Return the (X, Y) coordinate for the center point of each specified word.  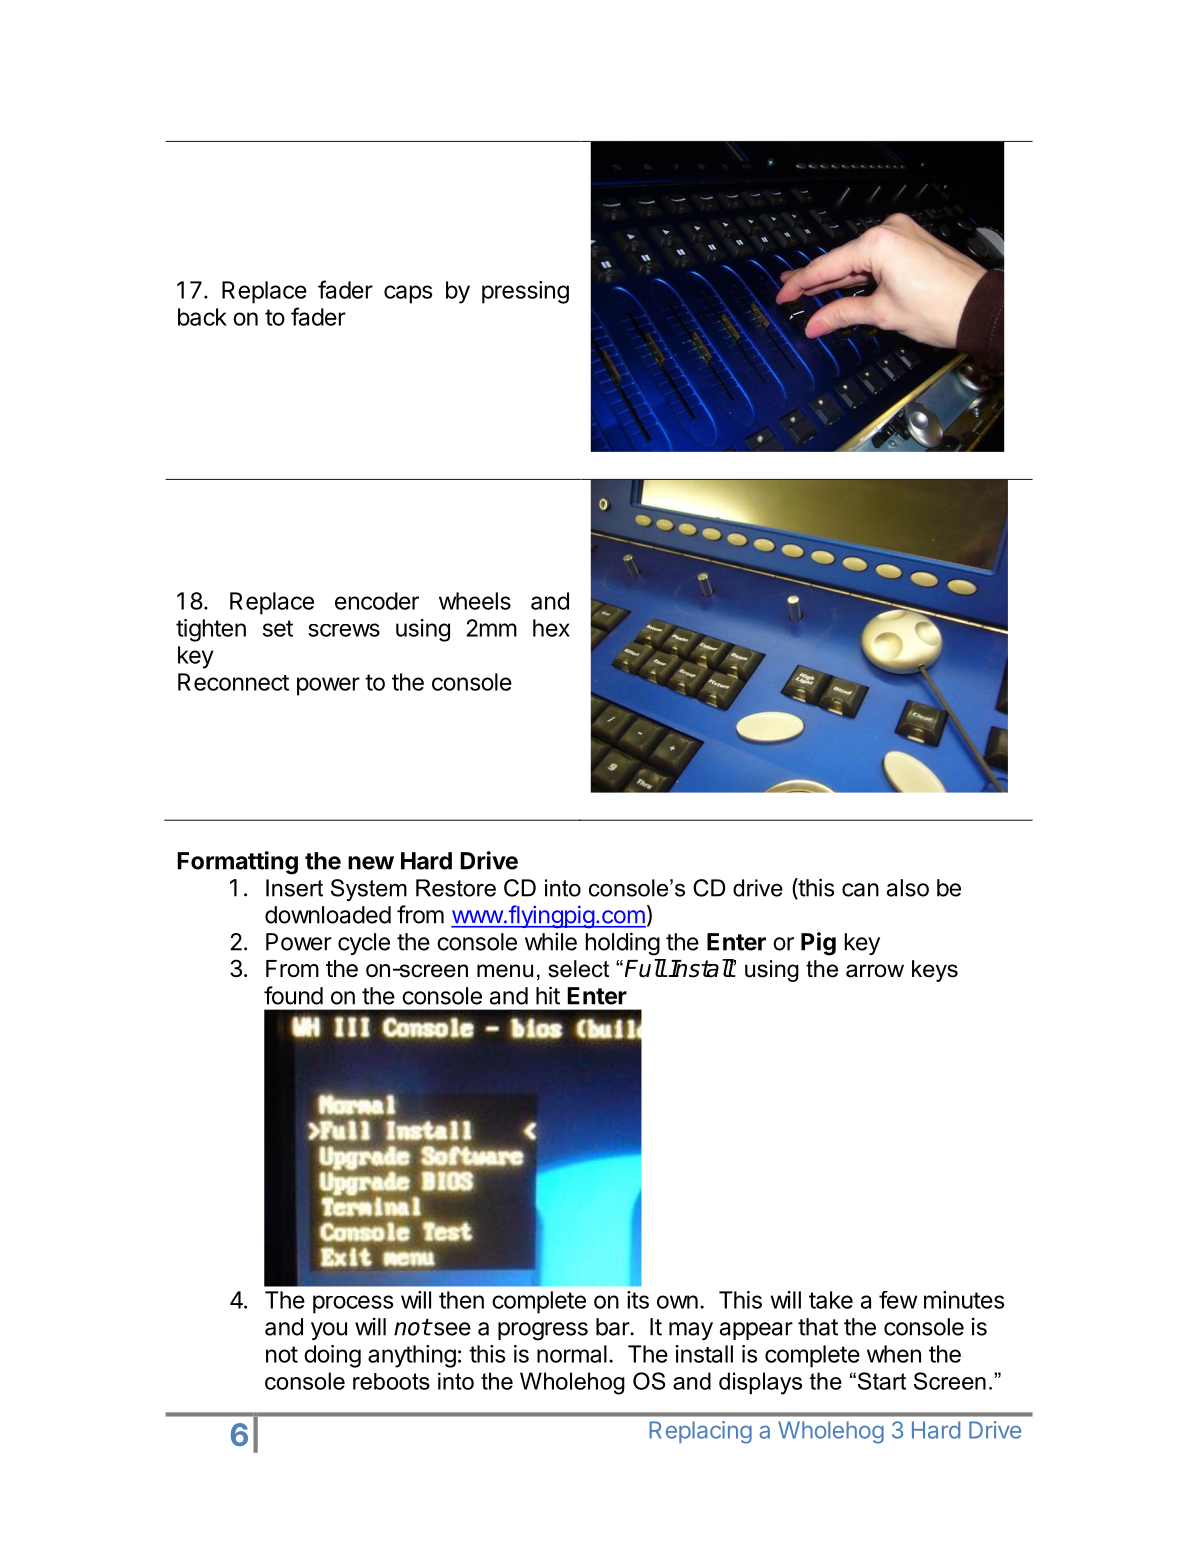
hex (551, 628)
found (293, 995)
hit (548, 995)
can (860, 890)
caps (408, 294)
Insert (294, 888)
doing (332, 1356)
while (551, 941)
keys (935, 971)
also (908, 888)
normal (572, 1354)
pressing (525, 292)
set (278, 628)
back (202, 317)
